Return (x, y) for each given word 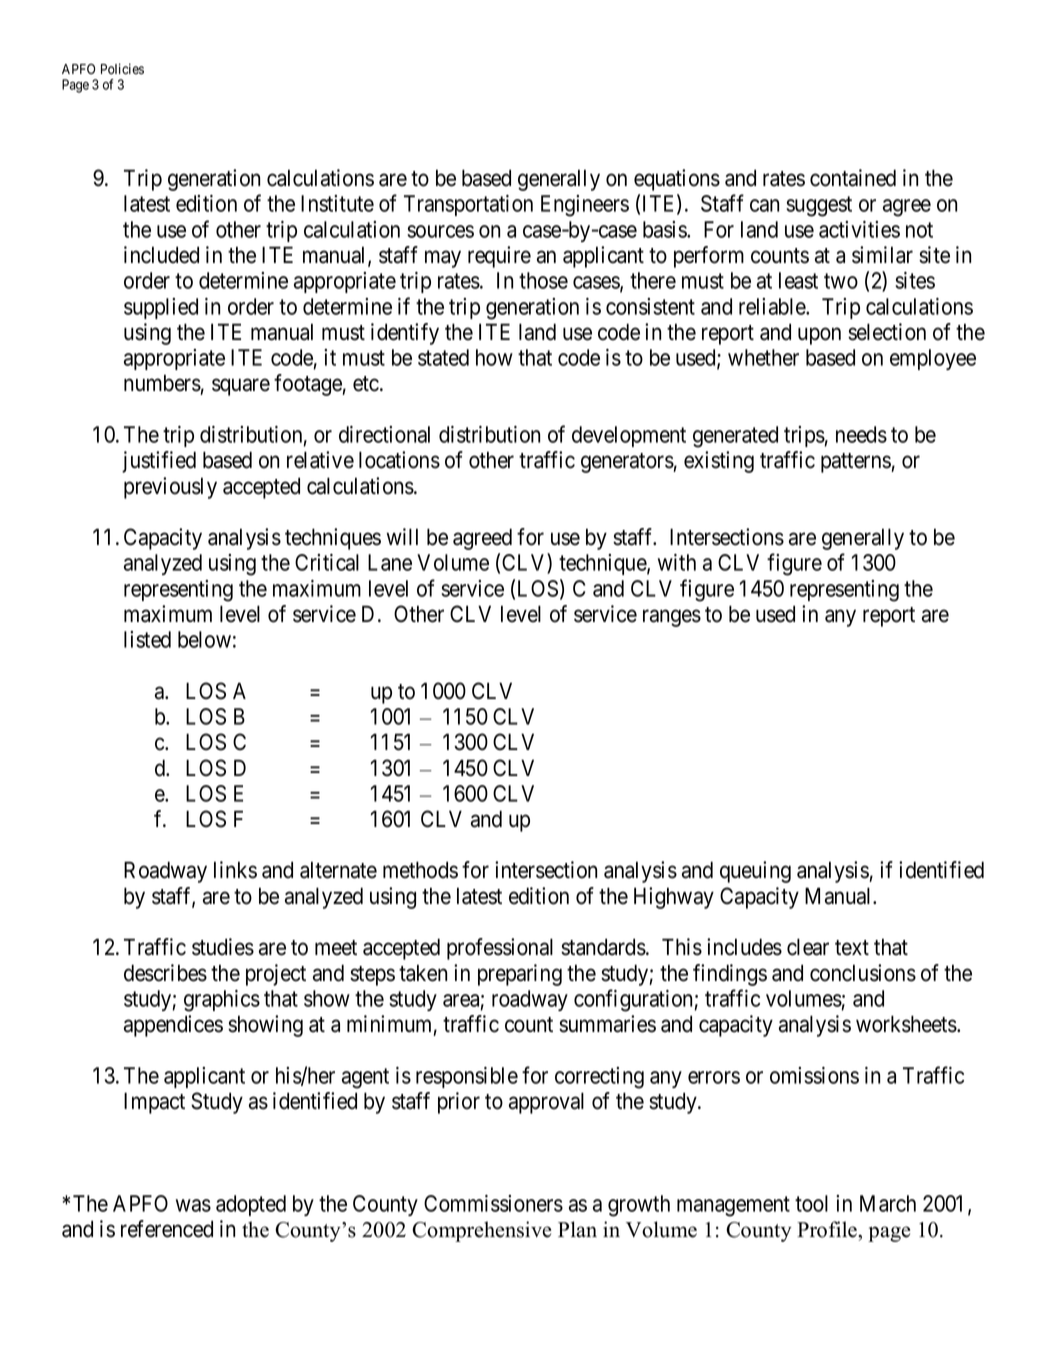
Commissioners (493, 1203)
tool (811, 1203)
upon (819, 336)
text (852, 948)
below (204, 639)
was (193, 1205)
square (241, 387)
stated (443, 357)
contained (853, 178)
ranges (672, 618)
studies (223, 947)
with (677, 562)
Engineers (585, 206)
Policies (122, 69)
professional (500, 949)
